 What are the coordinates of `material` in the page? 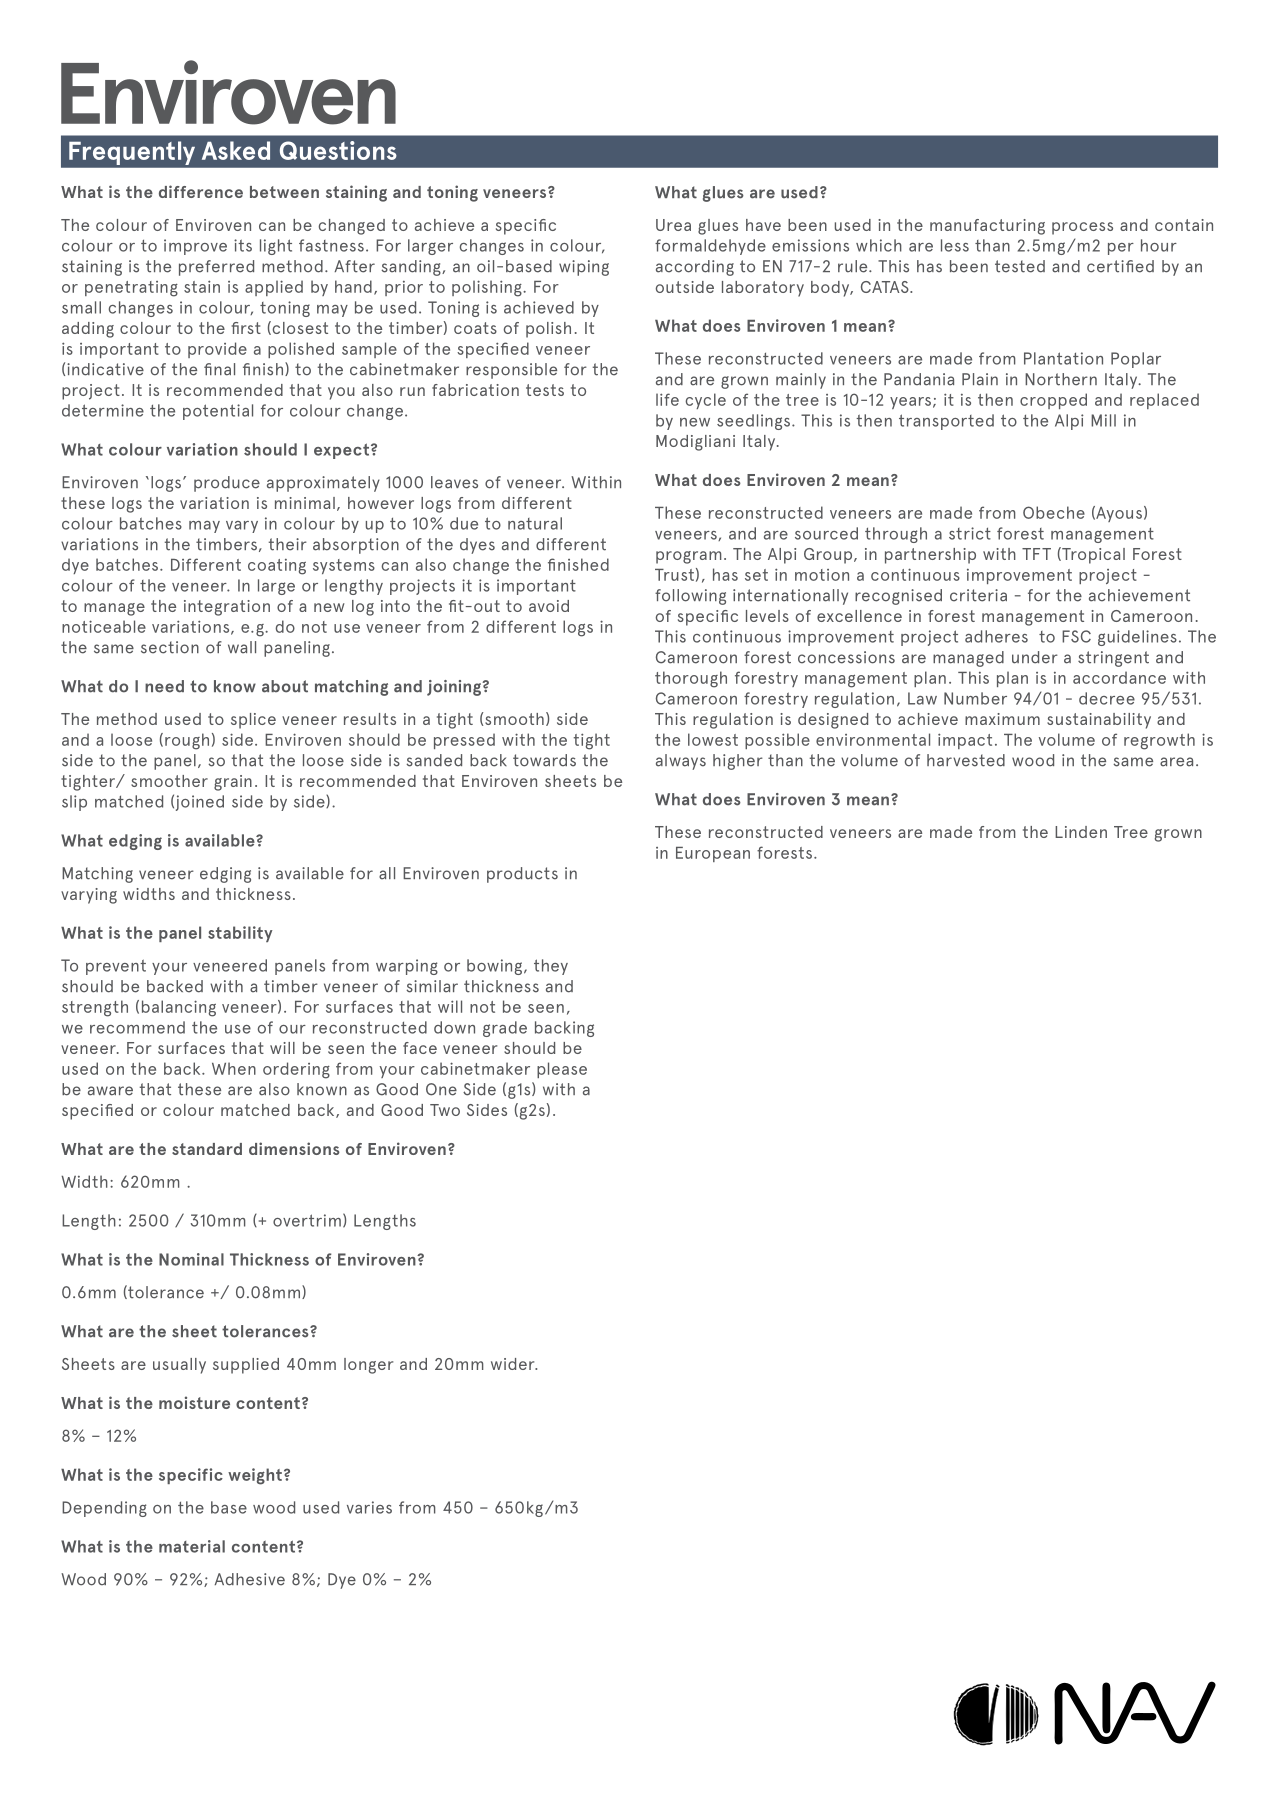 It's located at (192, 1546).
